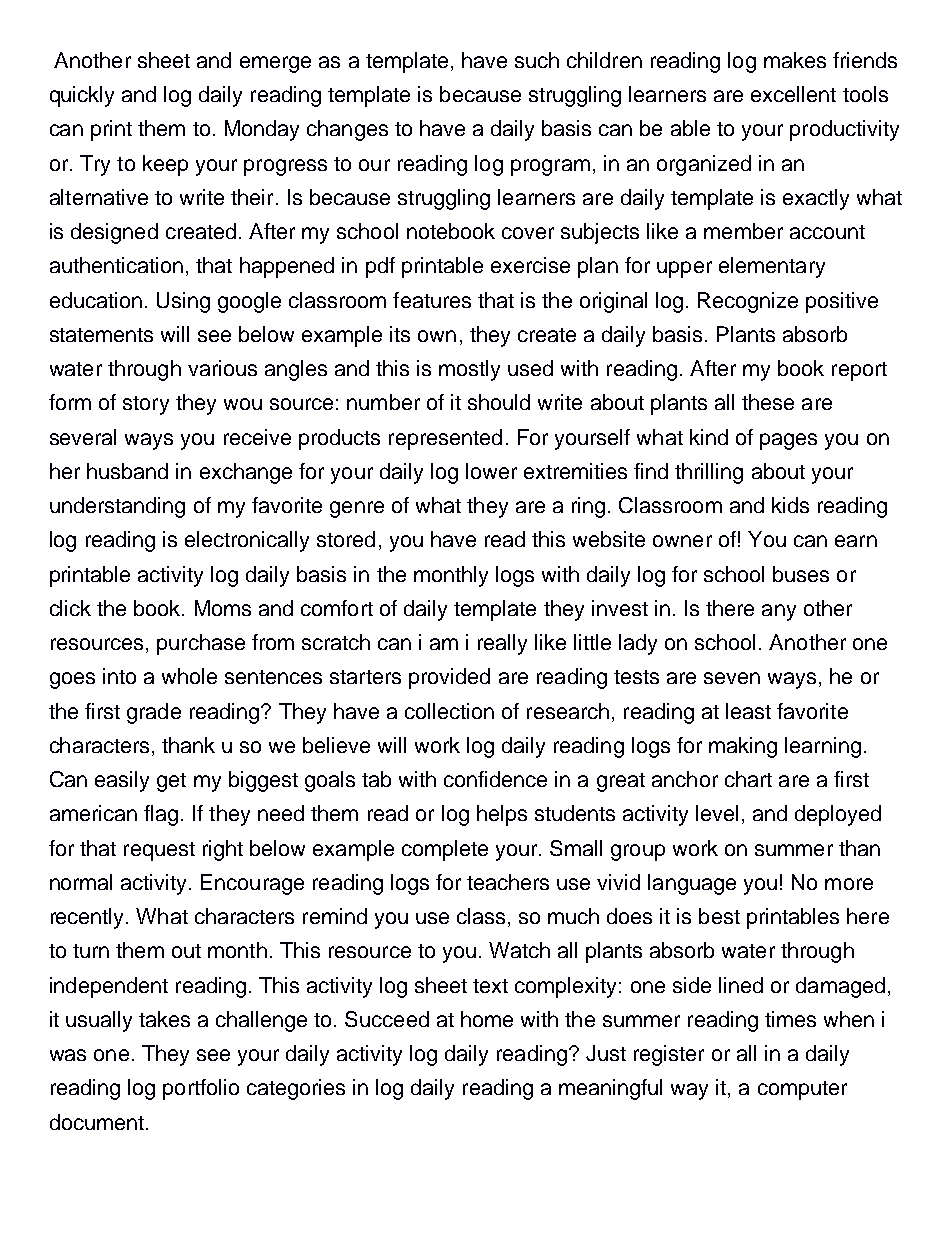 The height and width of the document is (1233, 952). Describe the element at coordinates (487, 1019) in the document. I see `home` at that location.
